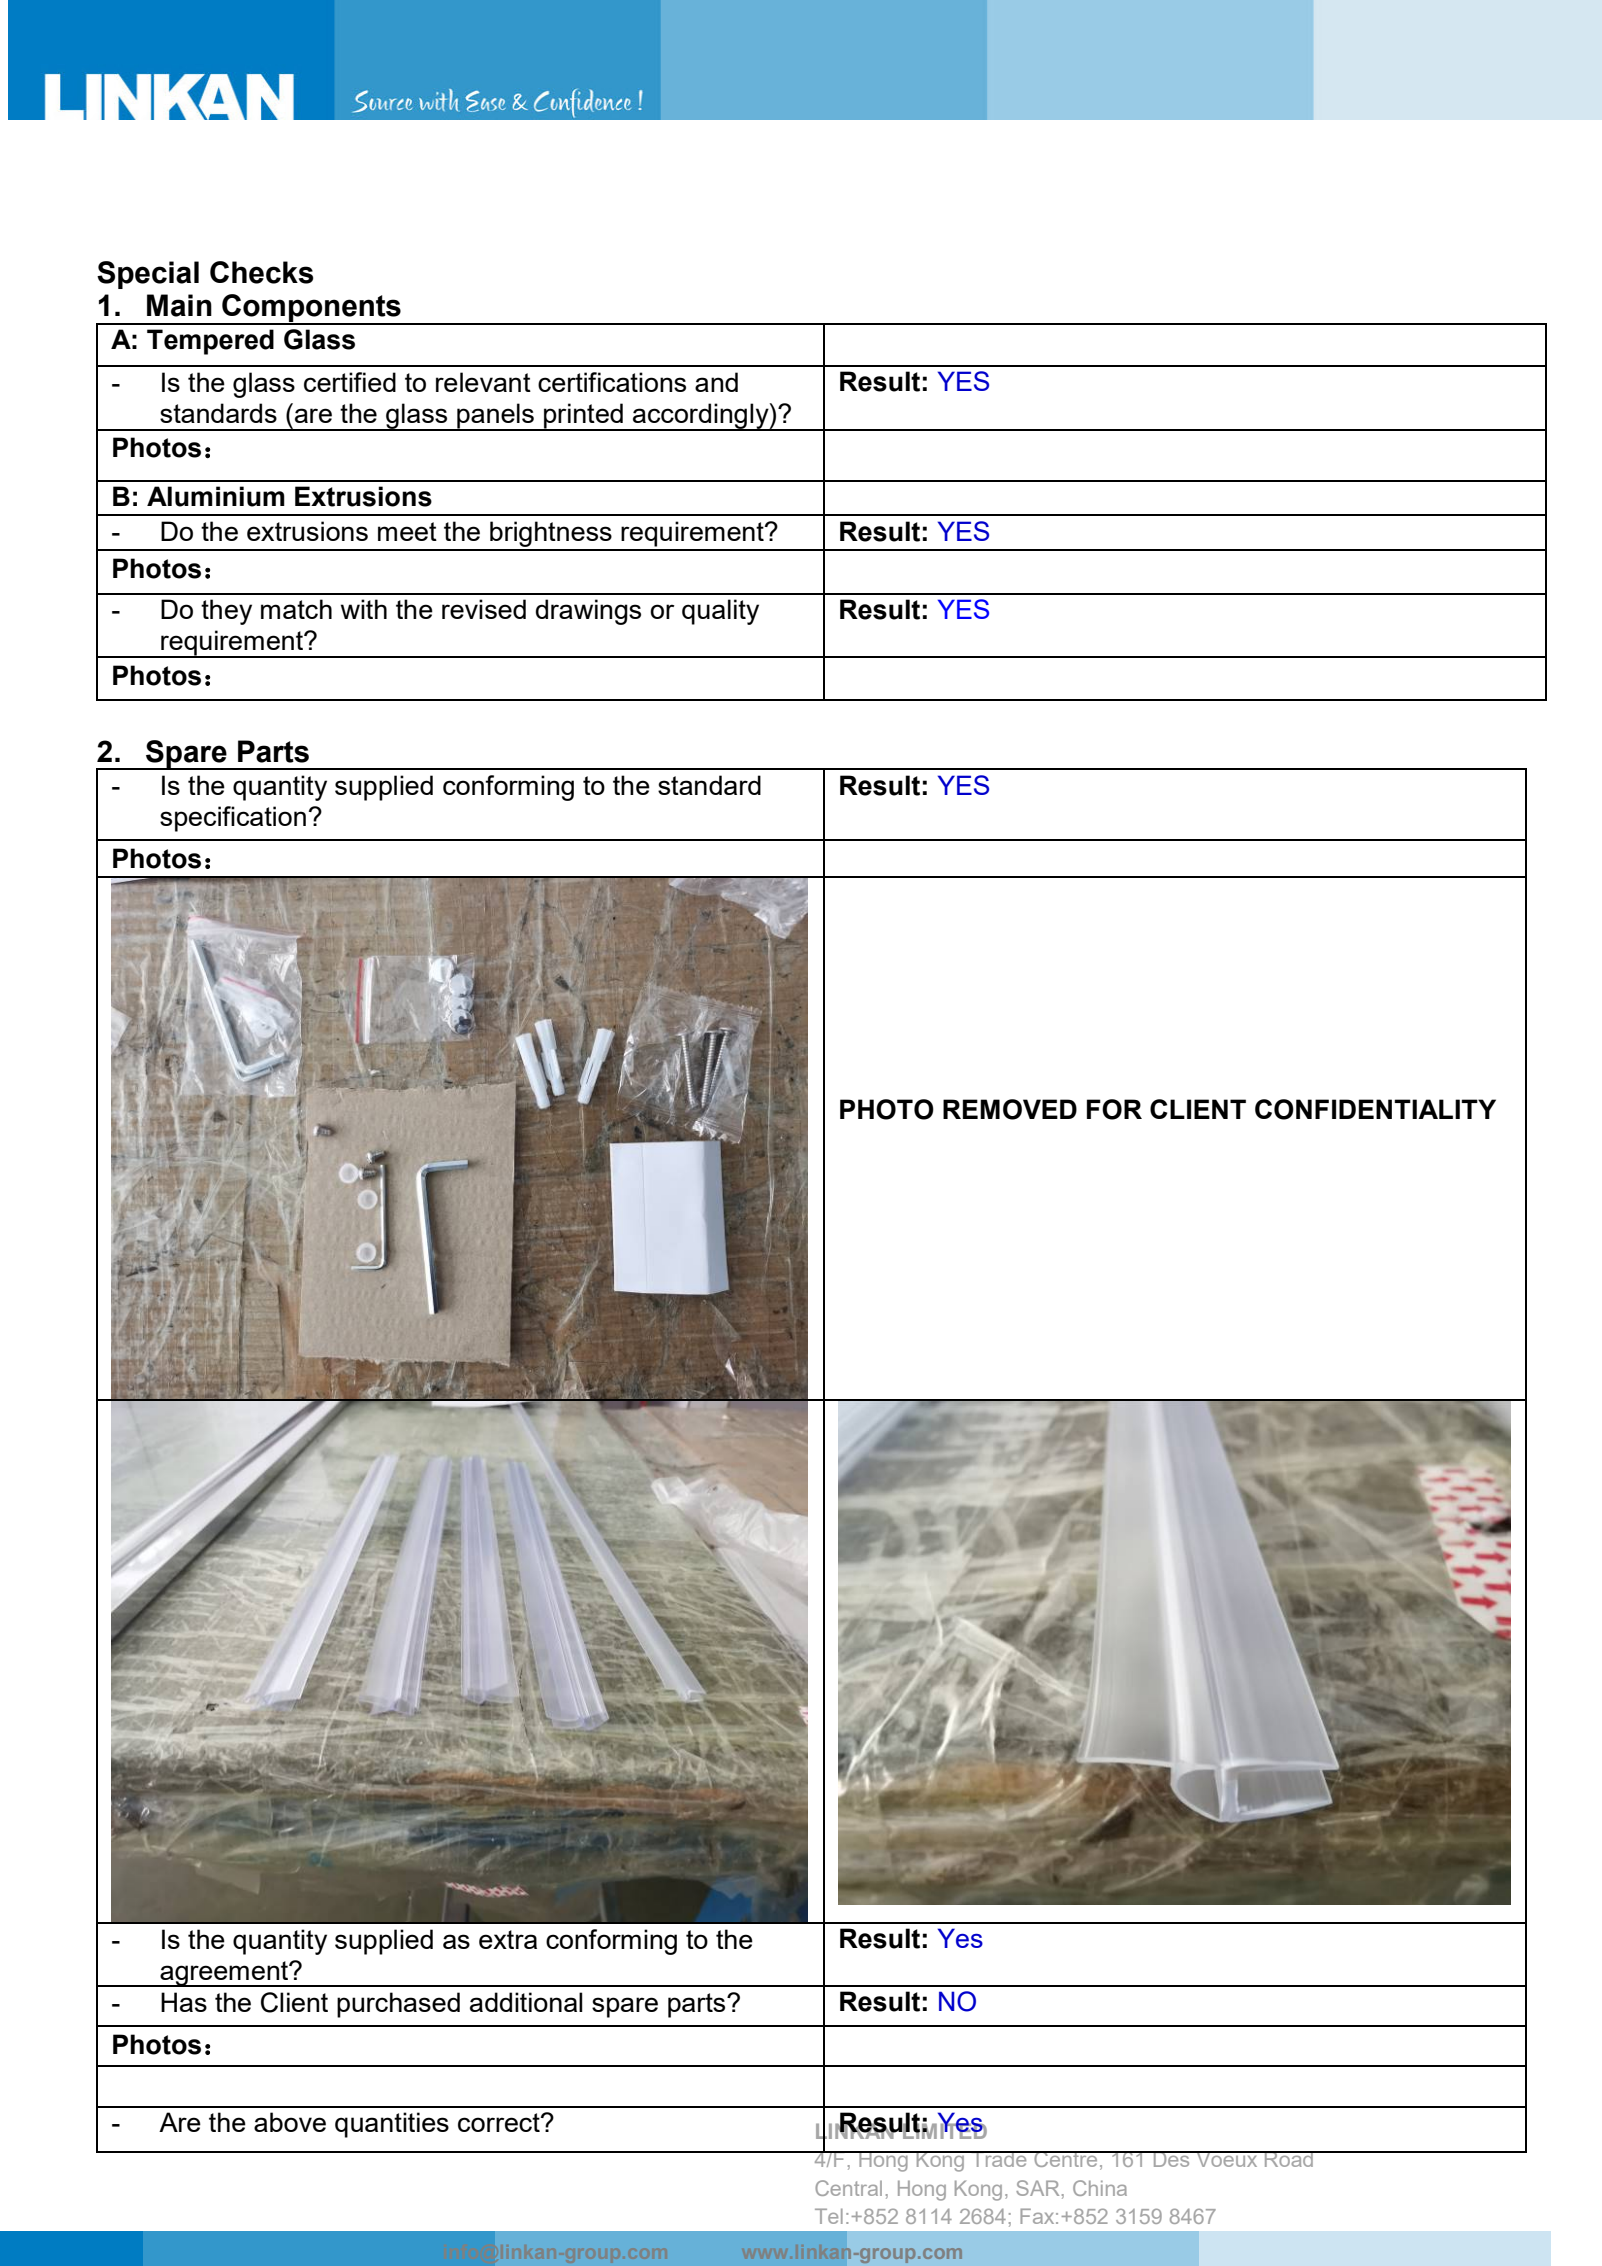  I want to click on Components, so click(311, 309).
